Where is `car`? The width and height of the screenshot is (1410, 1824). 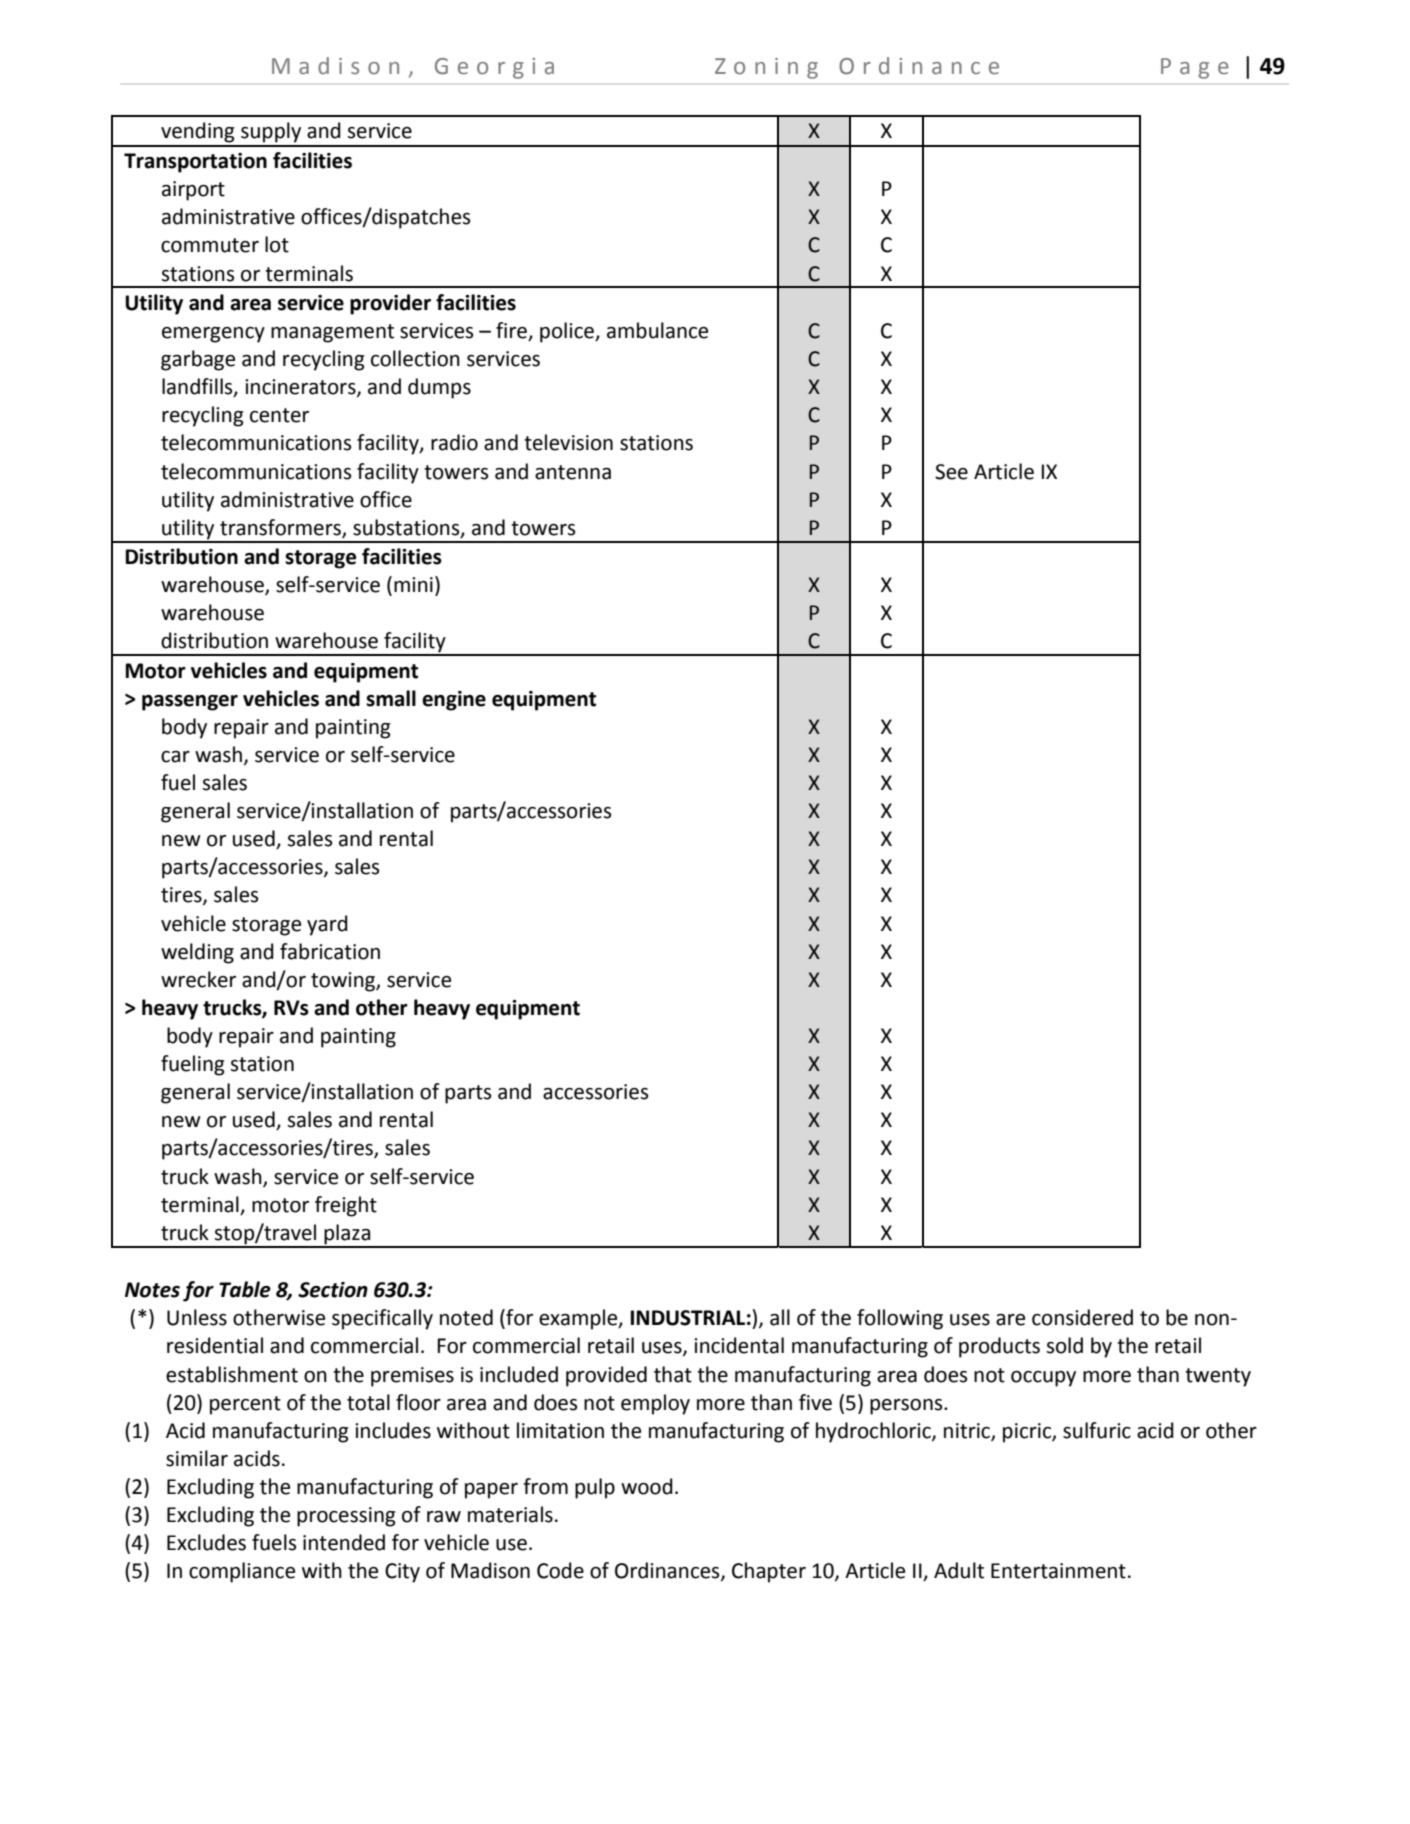
car is located at coordinates (175, 757).
